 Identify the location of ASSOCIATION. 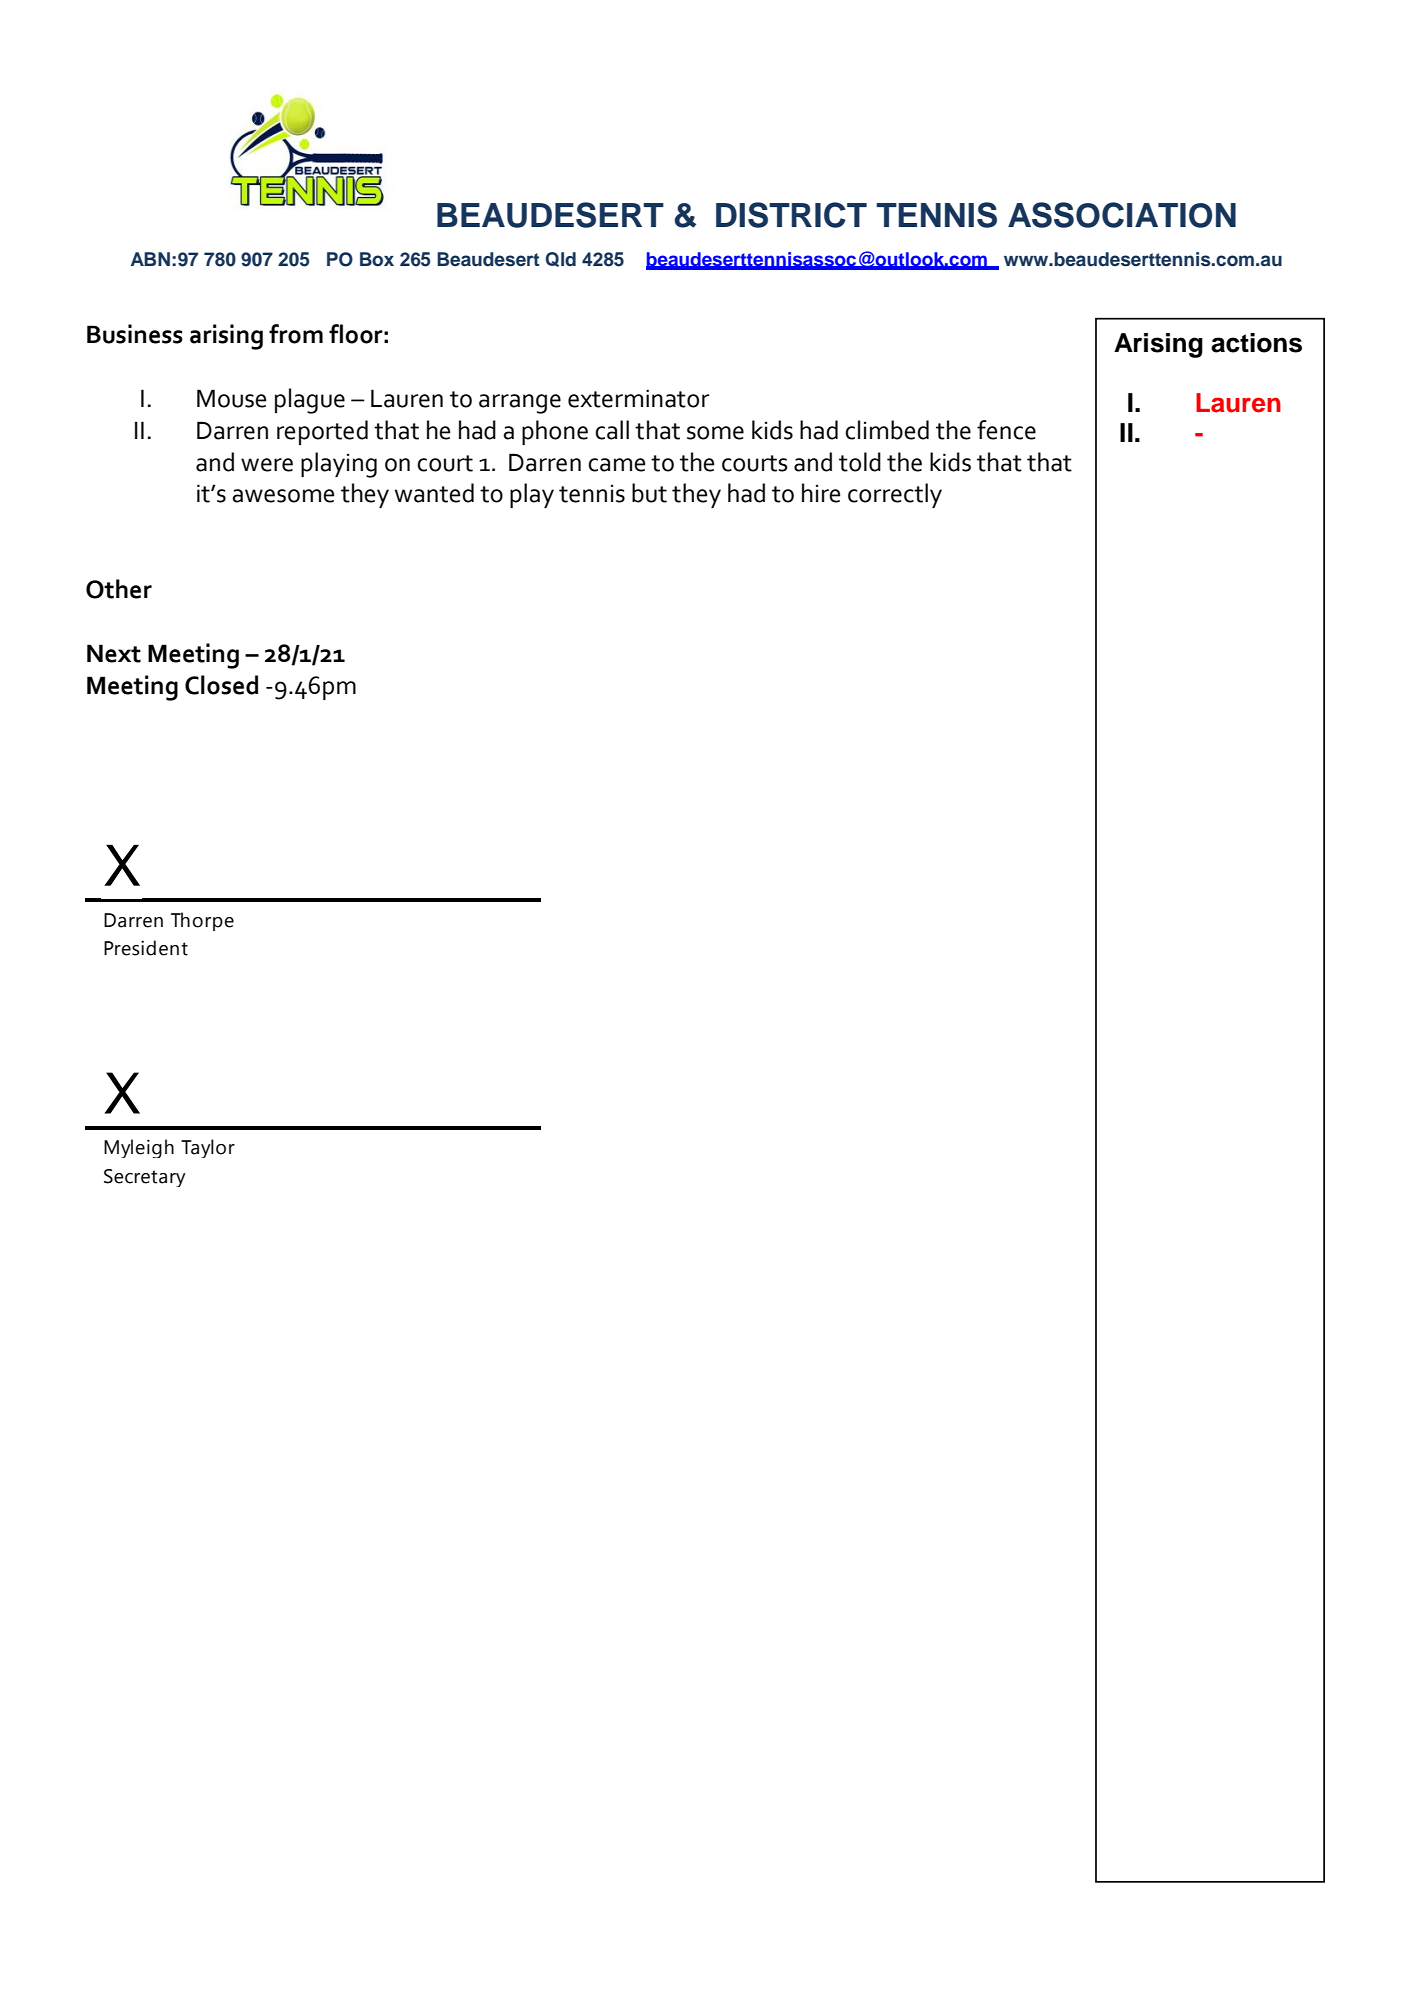
(1122, 215).
